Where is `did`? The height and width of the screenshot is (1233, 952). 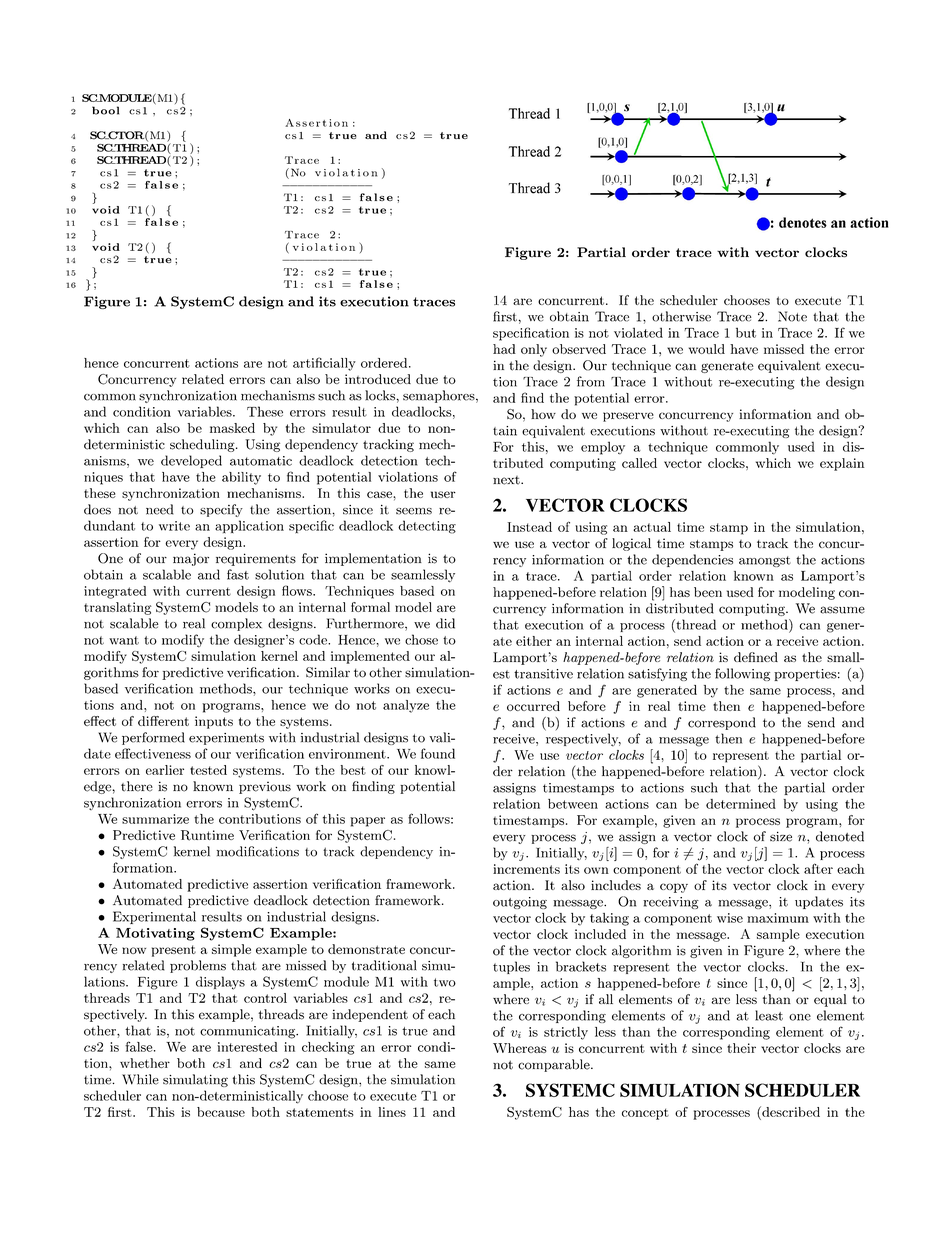 did is located at coordinates (445, 623).
